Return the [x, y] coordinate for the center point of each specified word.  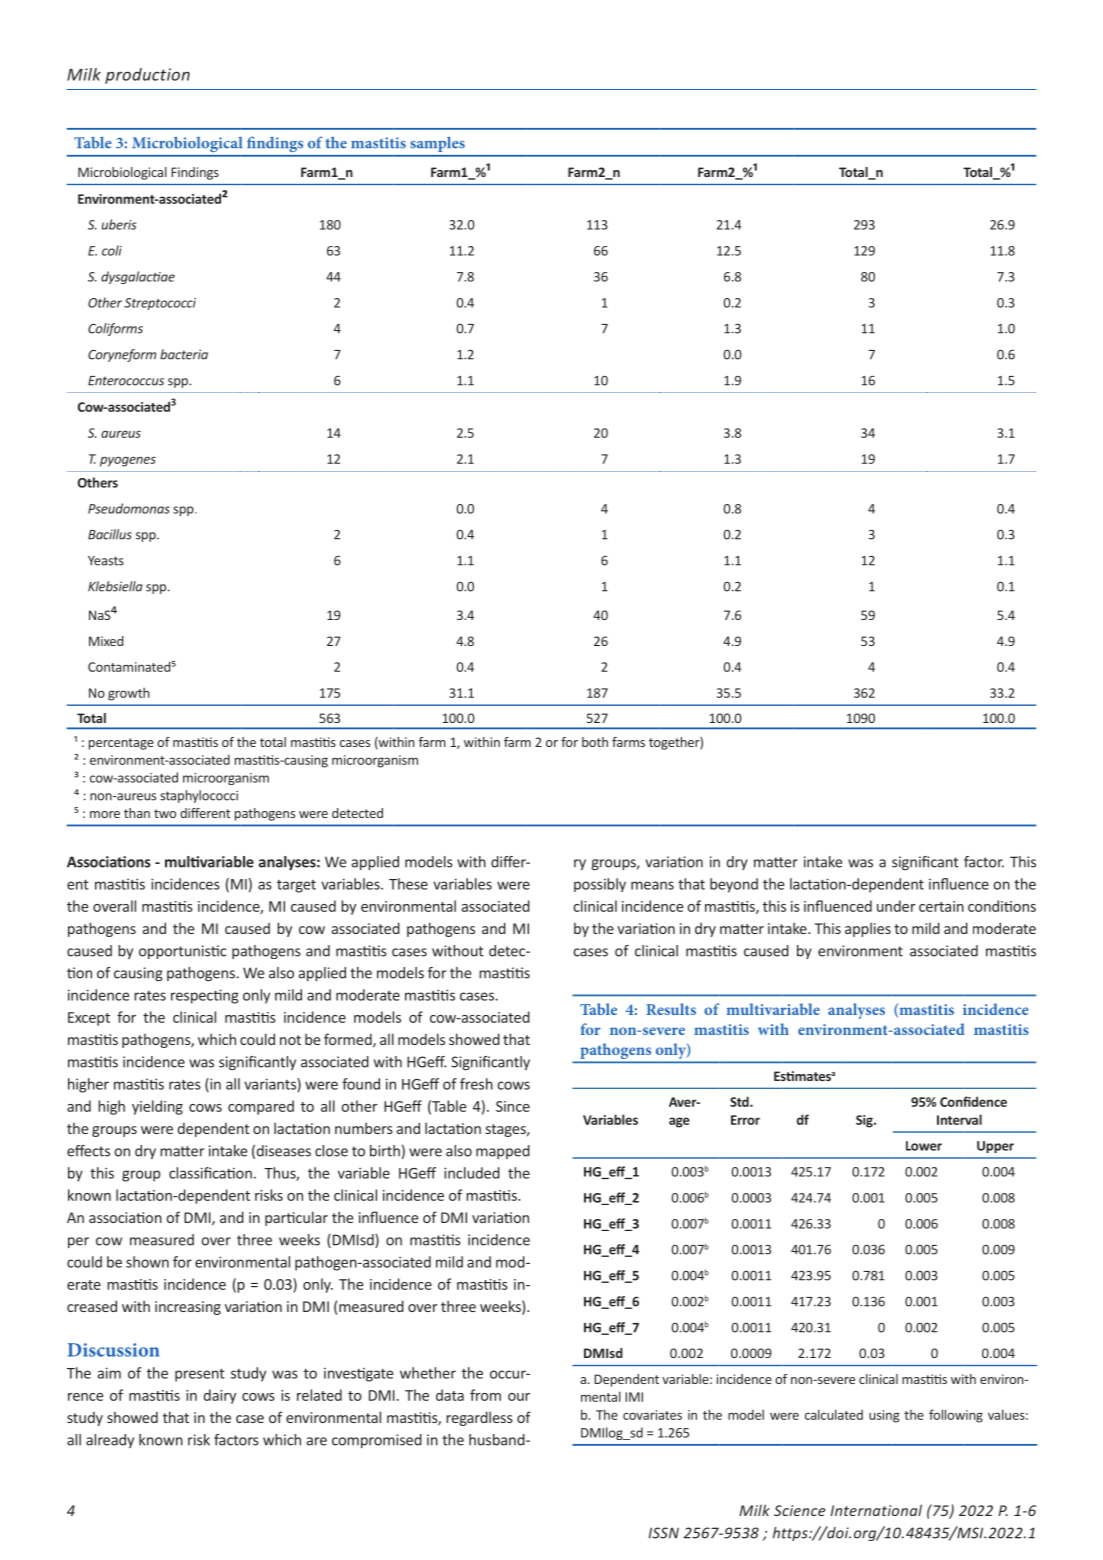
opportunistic [182, 952]
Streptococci [160, 304]
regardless [479, 1418]
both [595, 742]
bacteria [184, 354]
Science [799, 1510]
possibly [600, 885]
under [896, 906]
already [110, 1441]
